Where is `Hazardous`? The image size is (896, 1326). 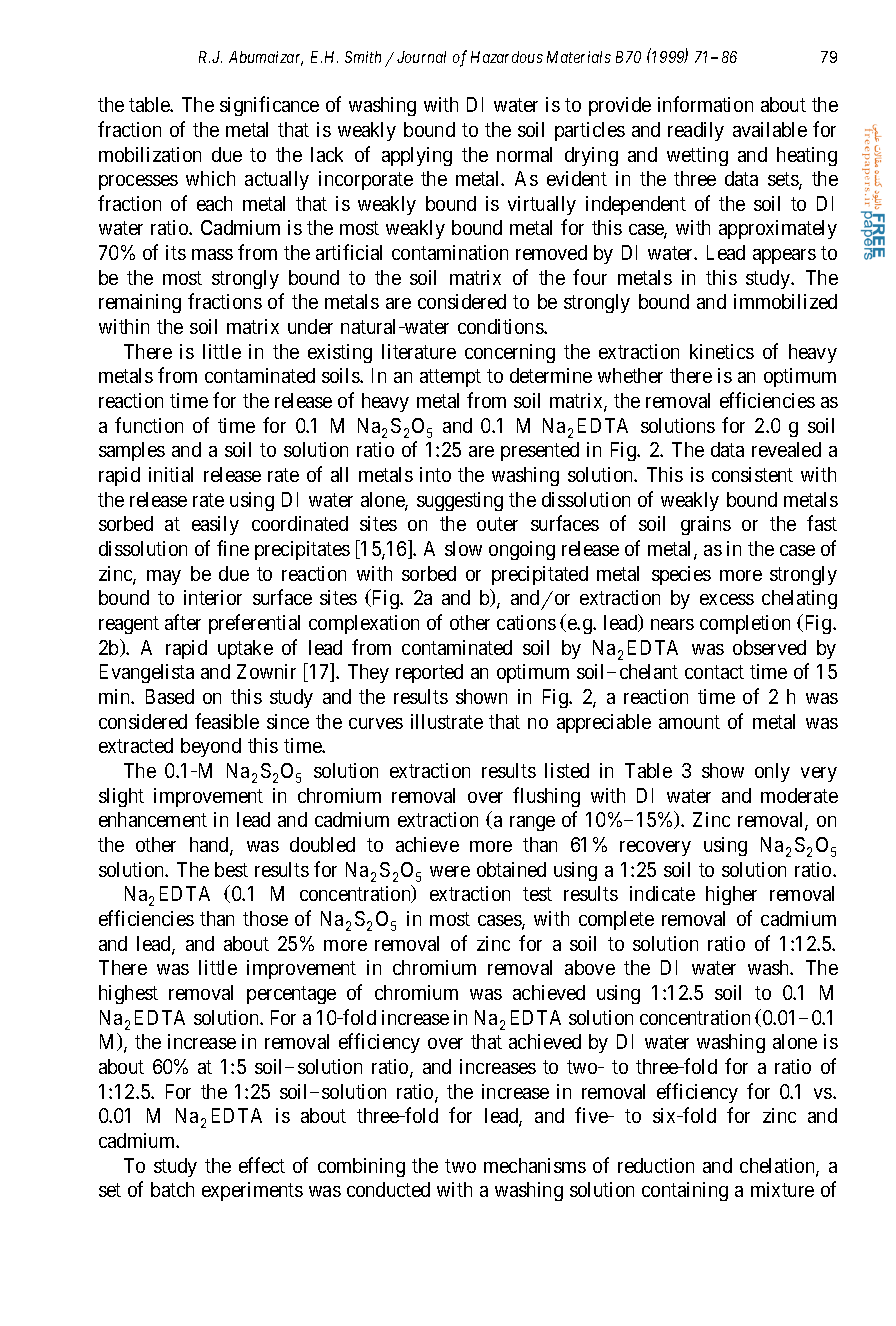
Hazardous is located at coordinates (507, 57).
